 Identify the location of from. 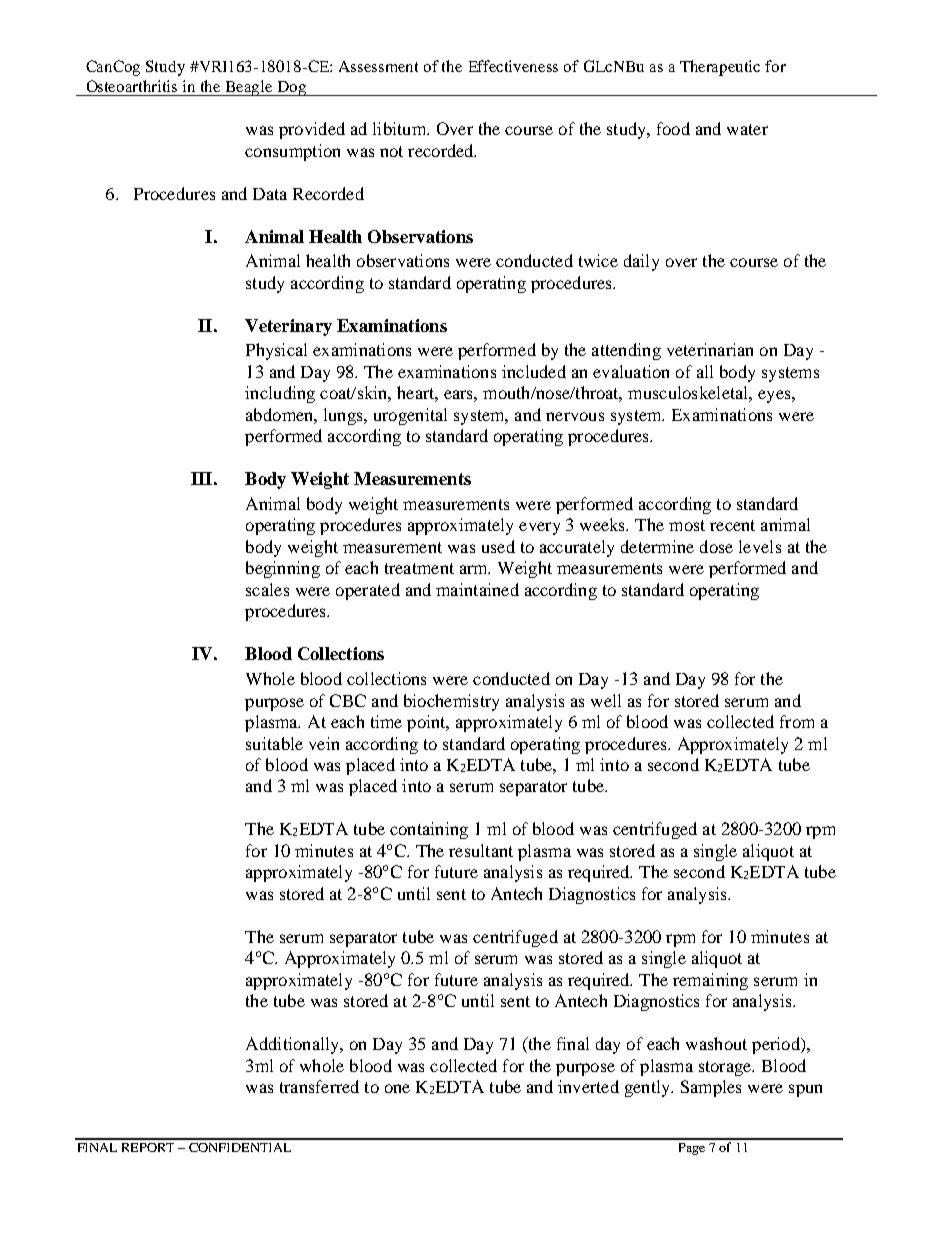
(797, 721).
